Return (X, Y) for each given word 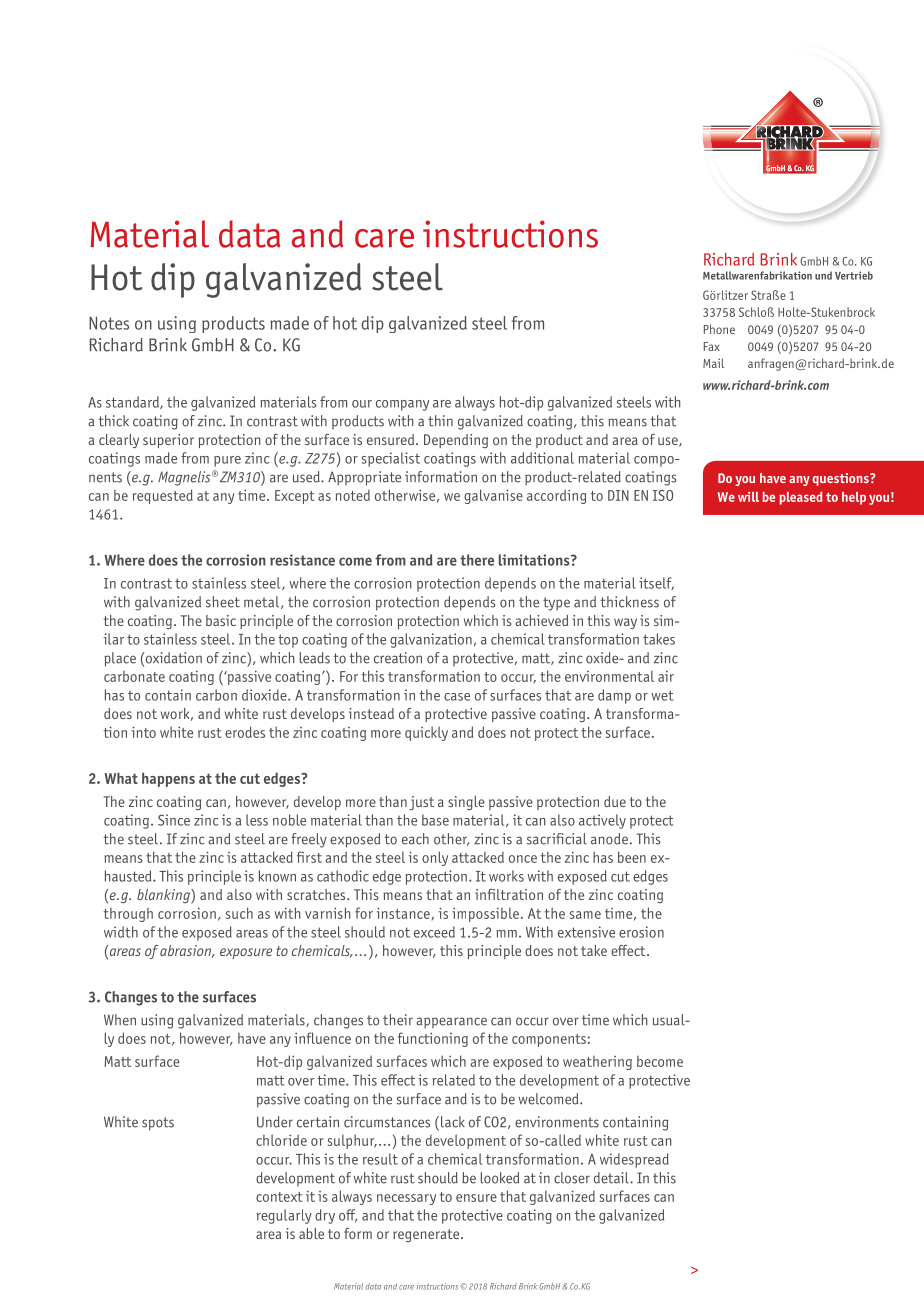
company (402, 405)
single (466, 803)
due (615, 801)
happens (168, 779)
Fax (712, 346)
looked (500, 1178)
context (279, 1197)
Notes (109, 323)
